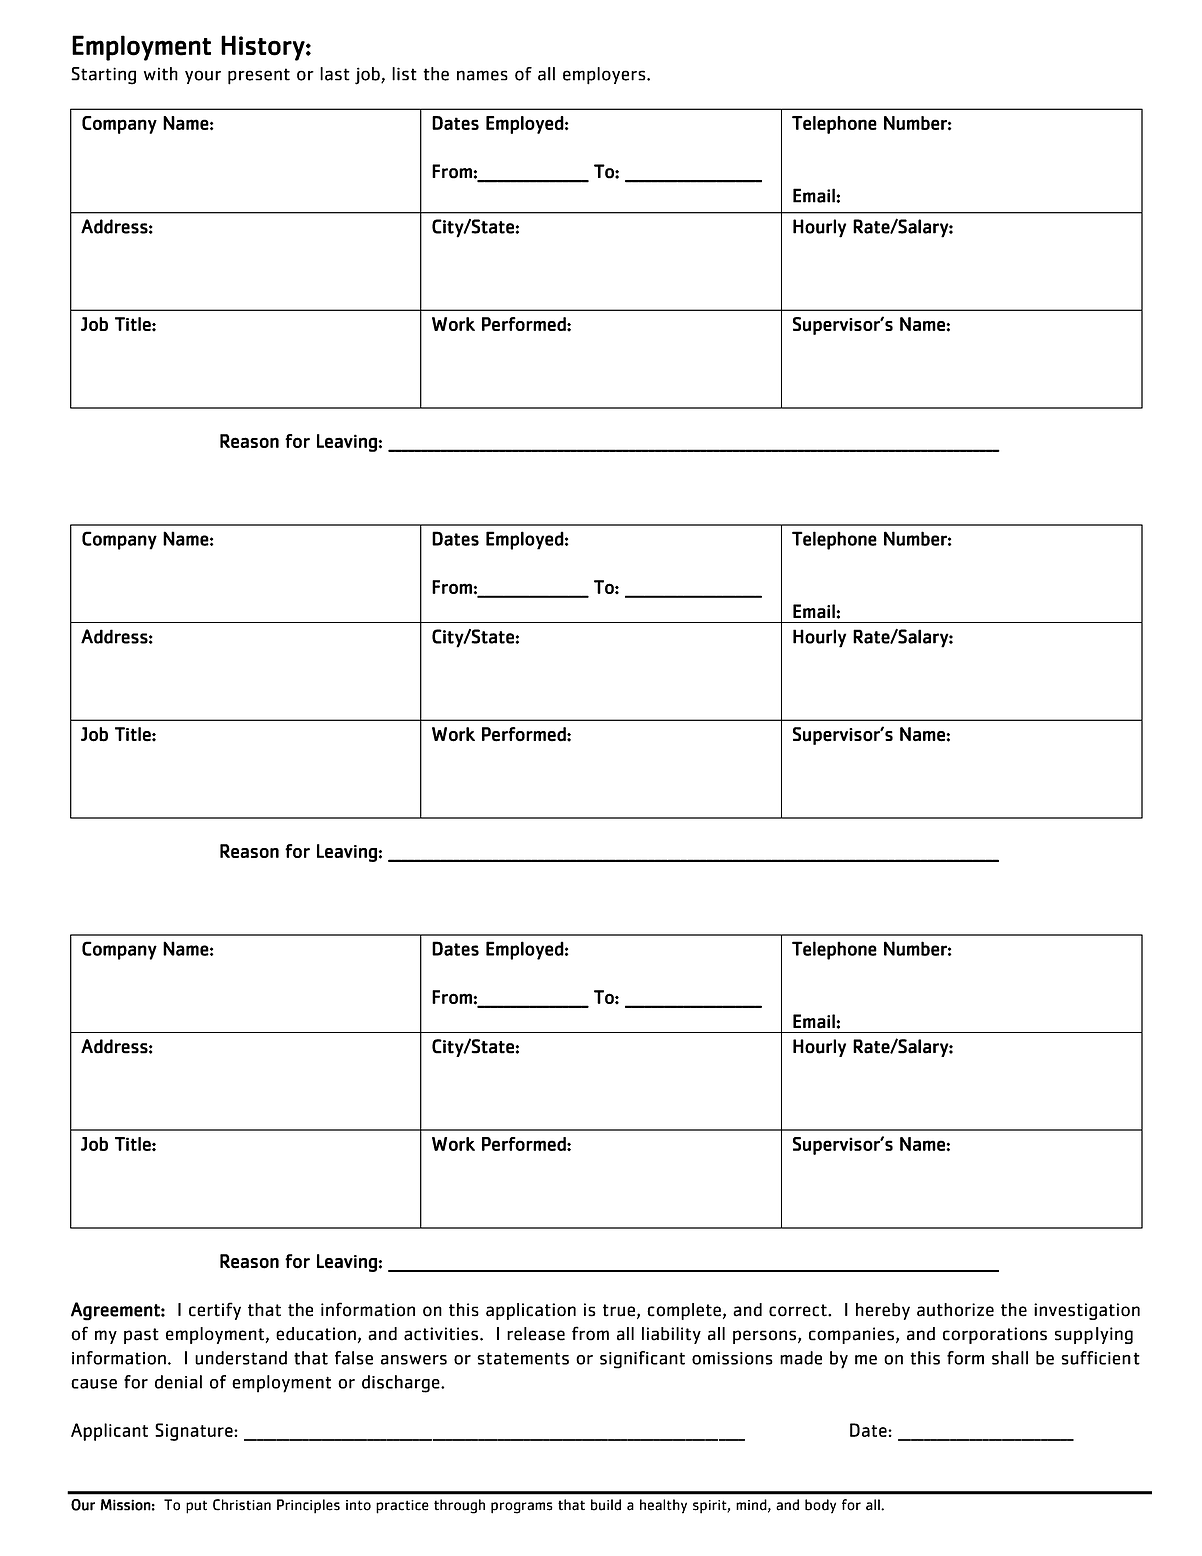  What do you see at coordinates (215, 1311) in the page?
I see `certify` at bounding box center [215, 1311].
